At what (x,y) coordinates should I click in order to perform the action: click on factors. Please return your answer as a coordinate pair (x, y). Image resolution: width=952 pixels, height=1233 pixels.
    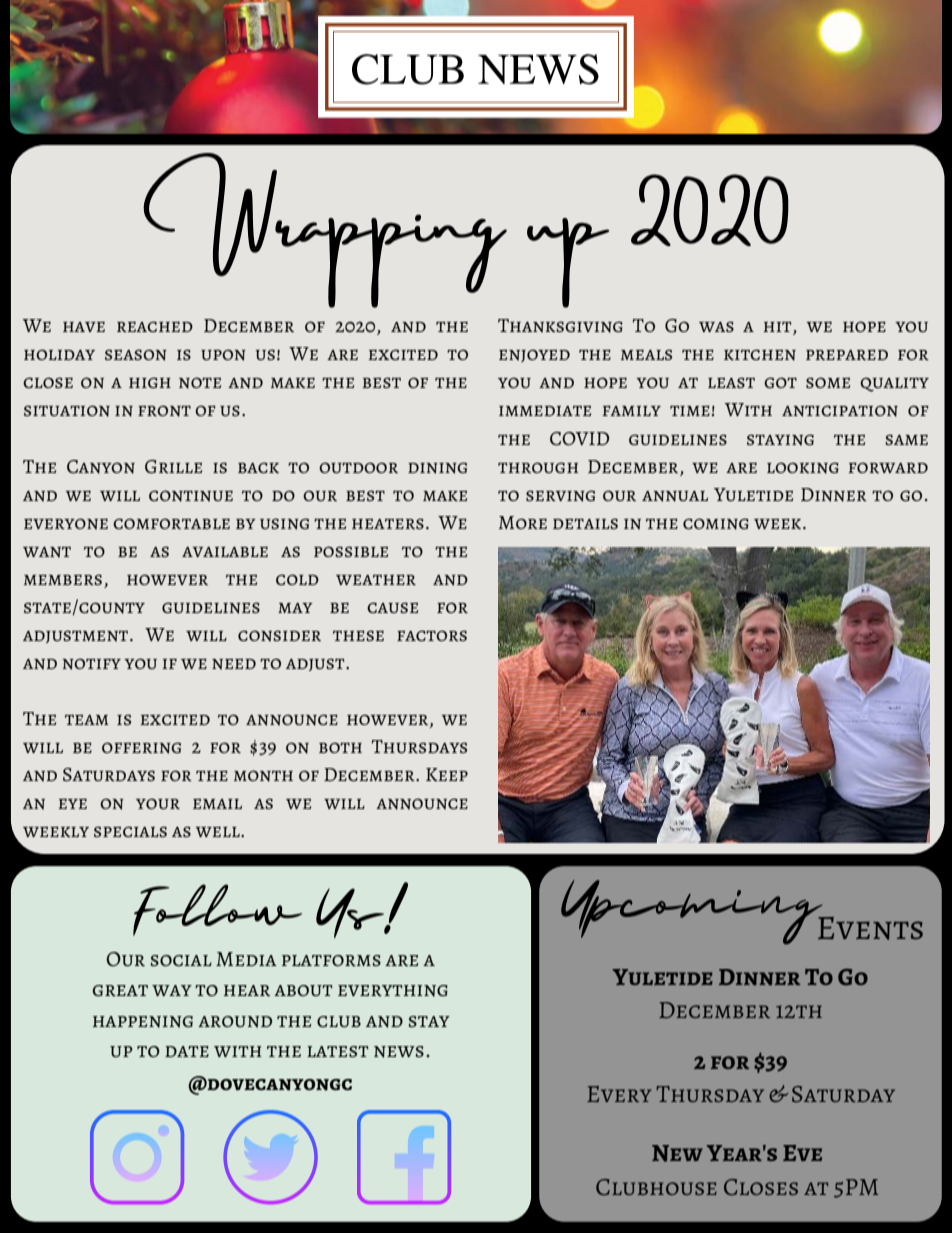
    Looking at the image, I should click on (432, 635).
